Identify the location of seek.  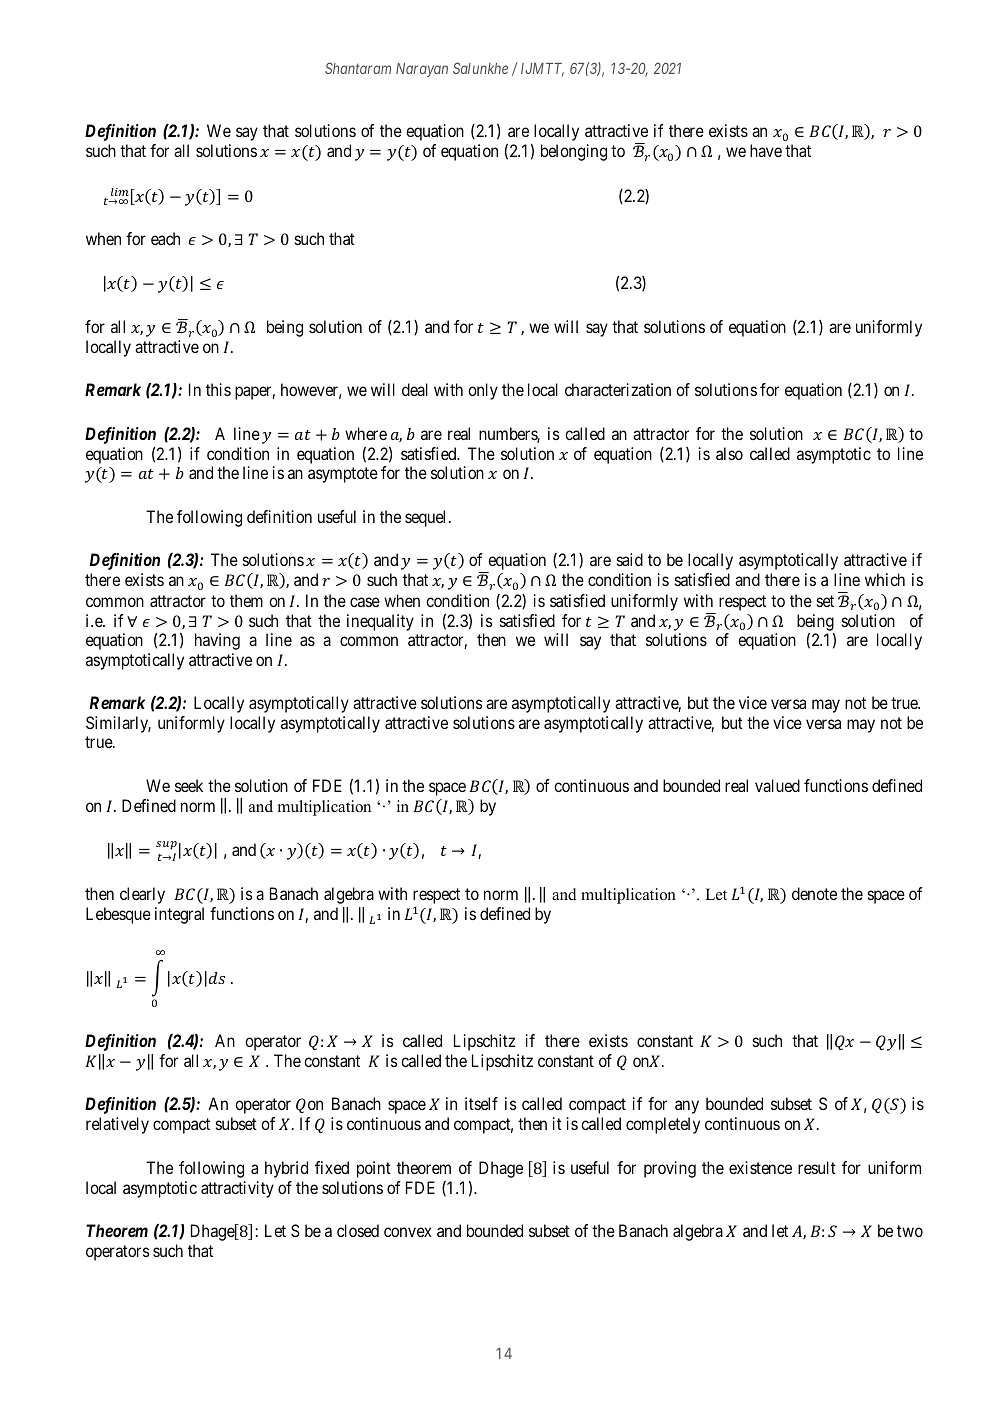
(189, 785).
